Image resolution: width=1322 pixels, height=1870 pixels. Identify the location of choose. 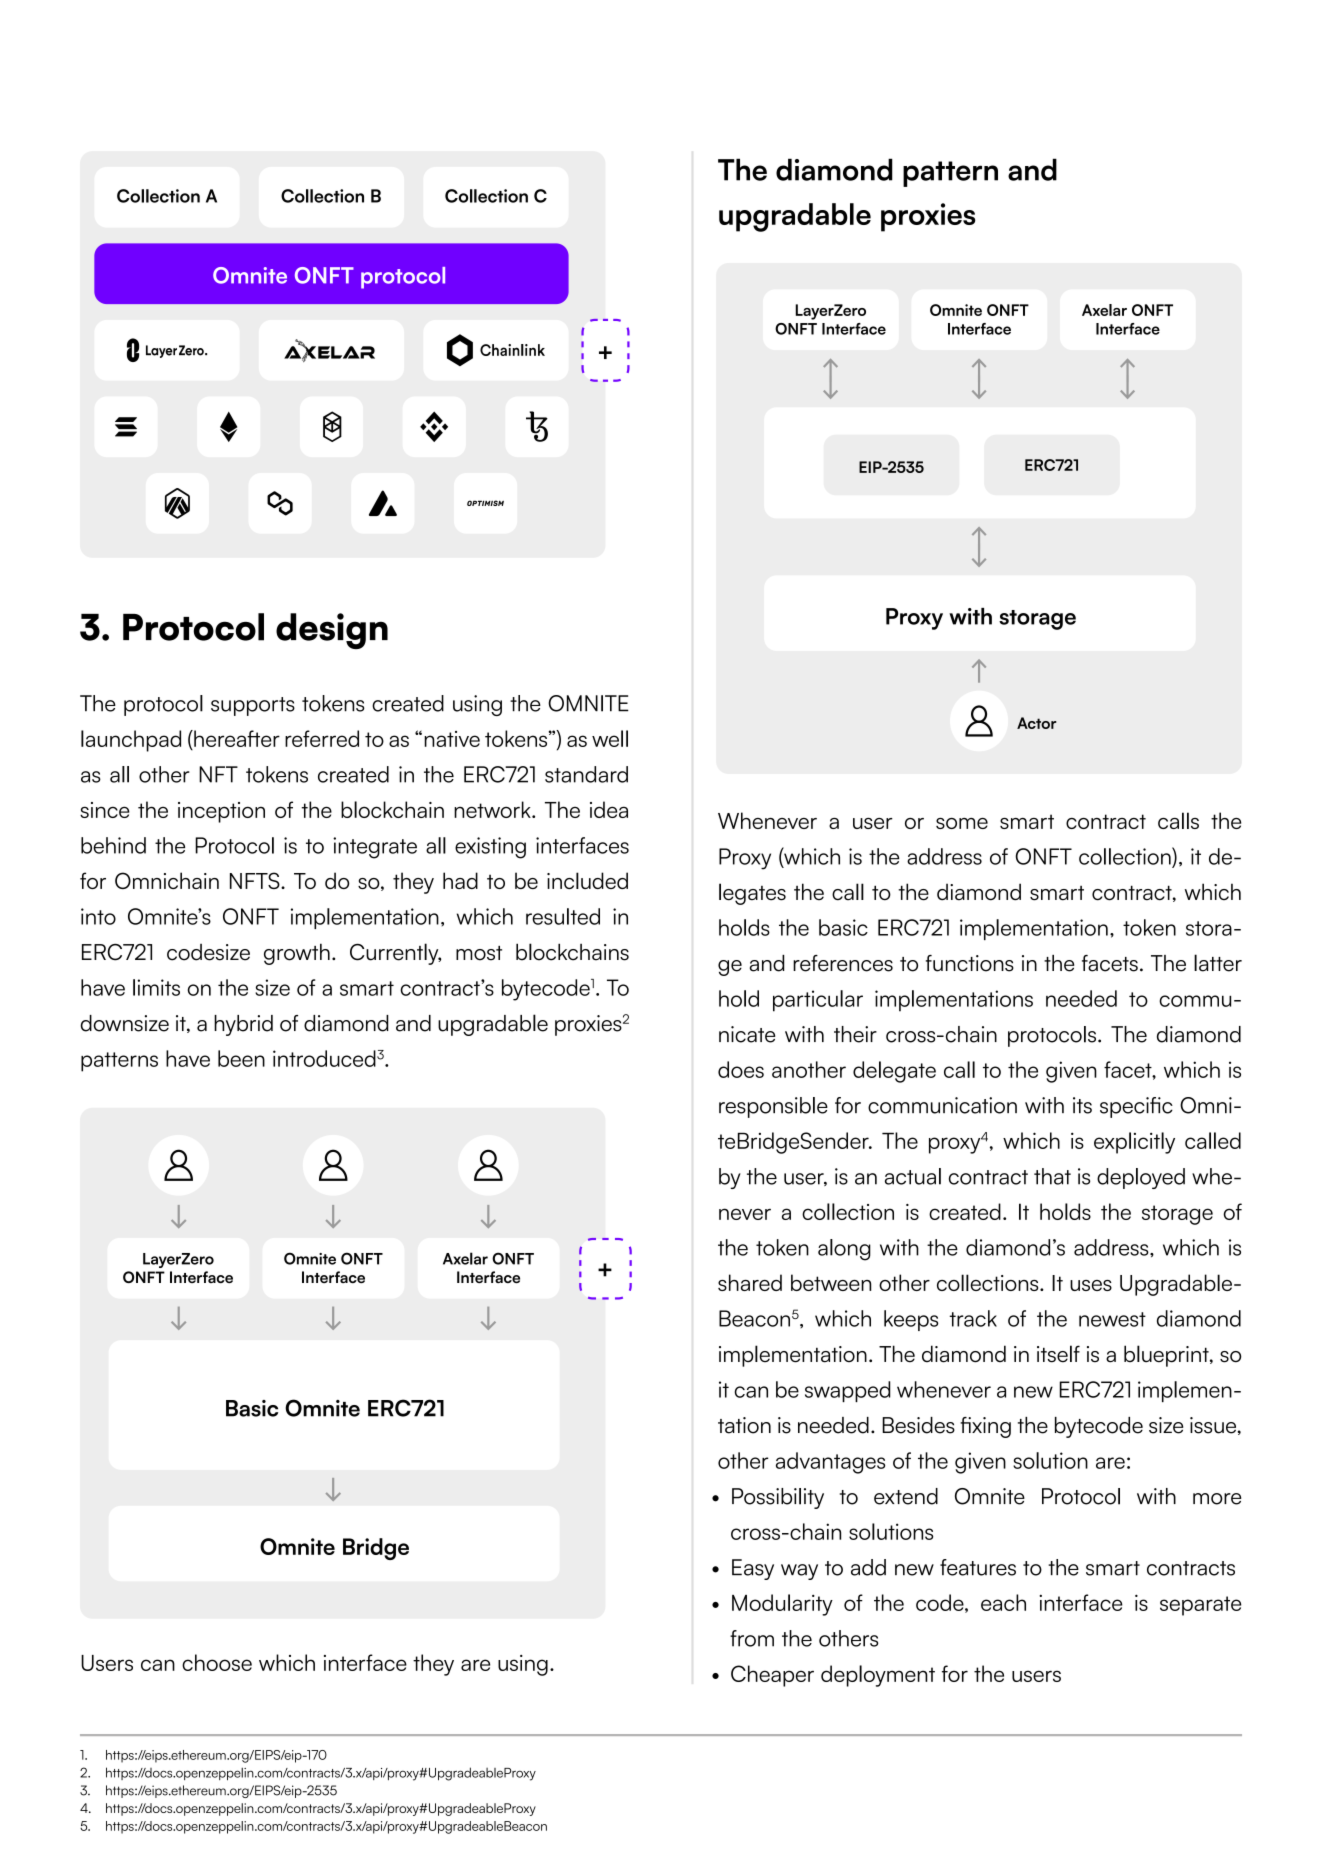
(217, 1662).
